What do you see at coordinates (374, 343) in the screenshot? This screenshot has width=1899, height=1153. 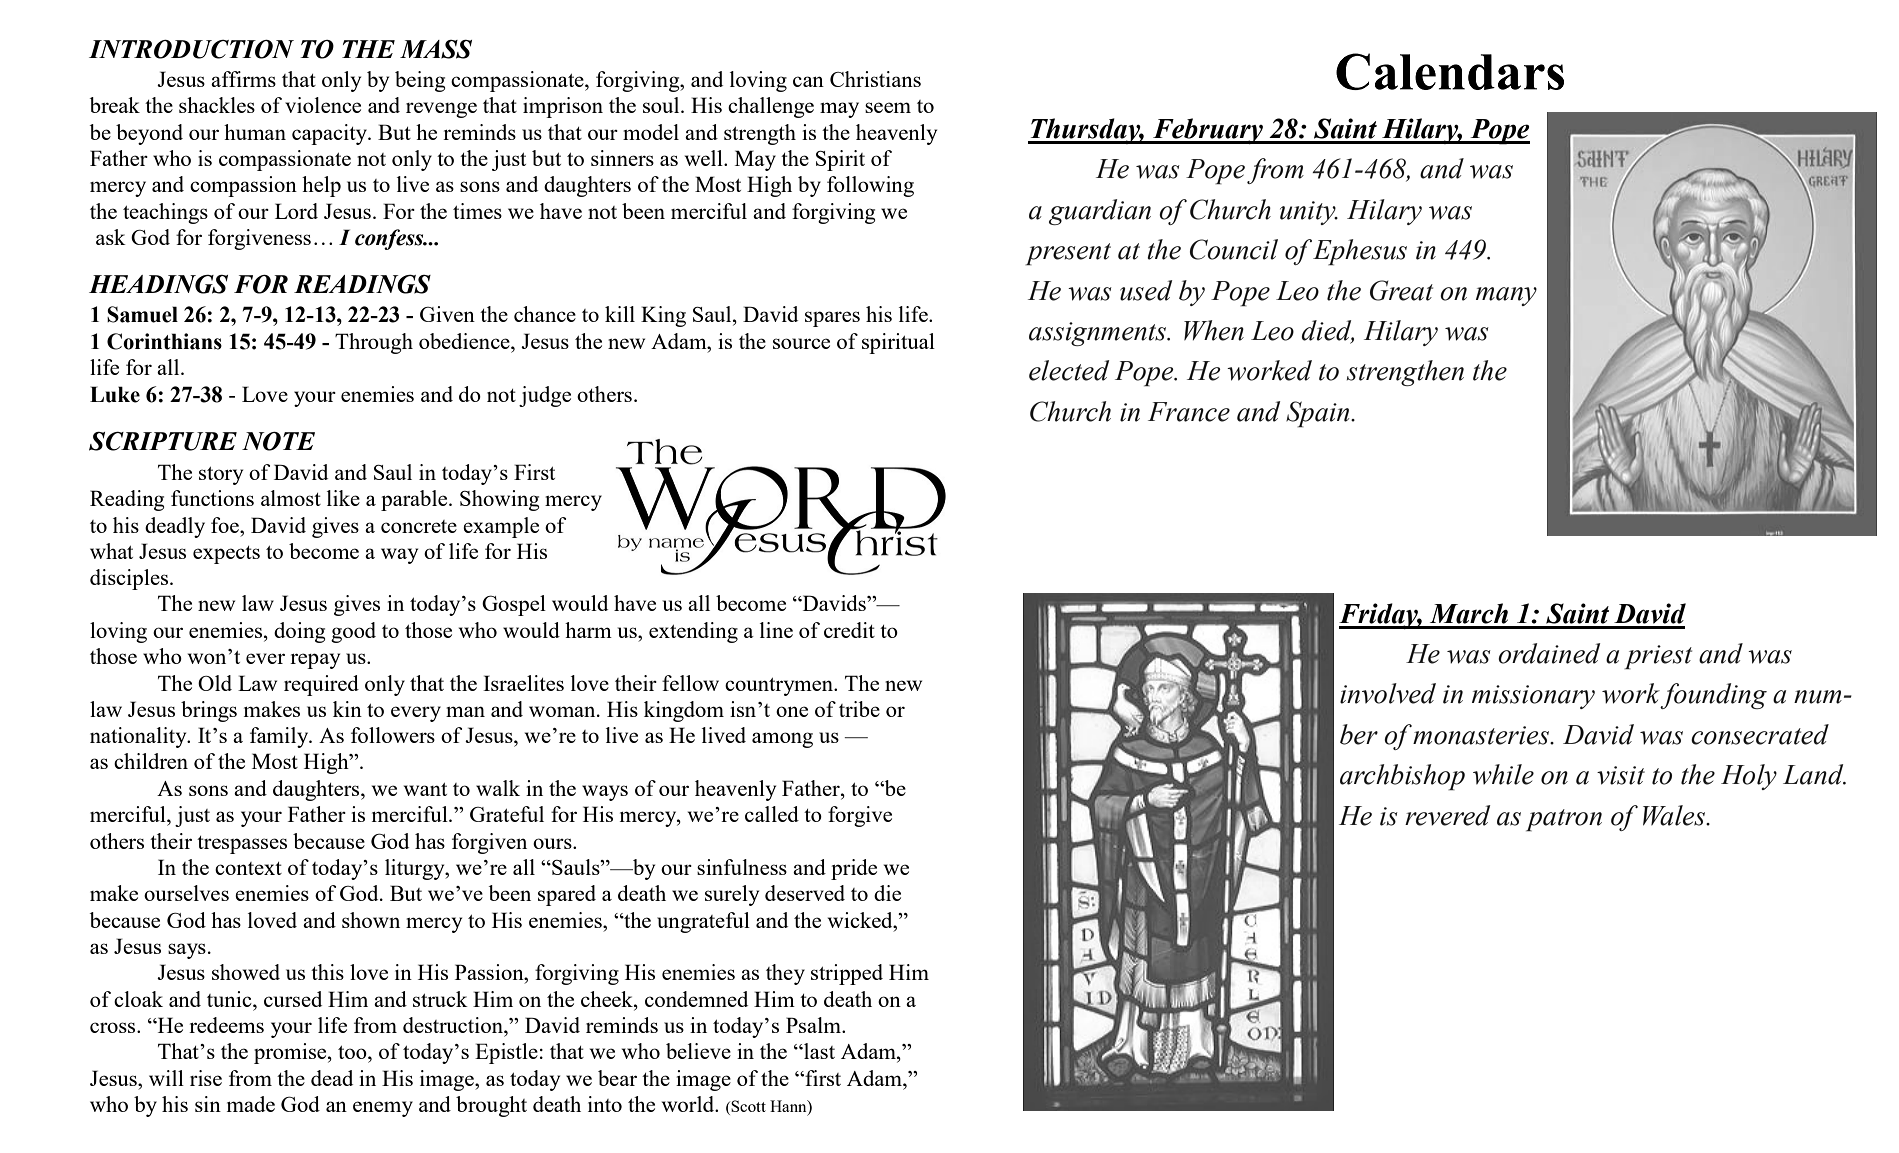 I see `Through` at bounding box center [374, 343].
